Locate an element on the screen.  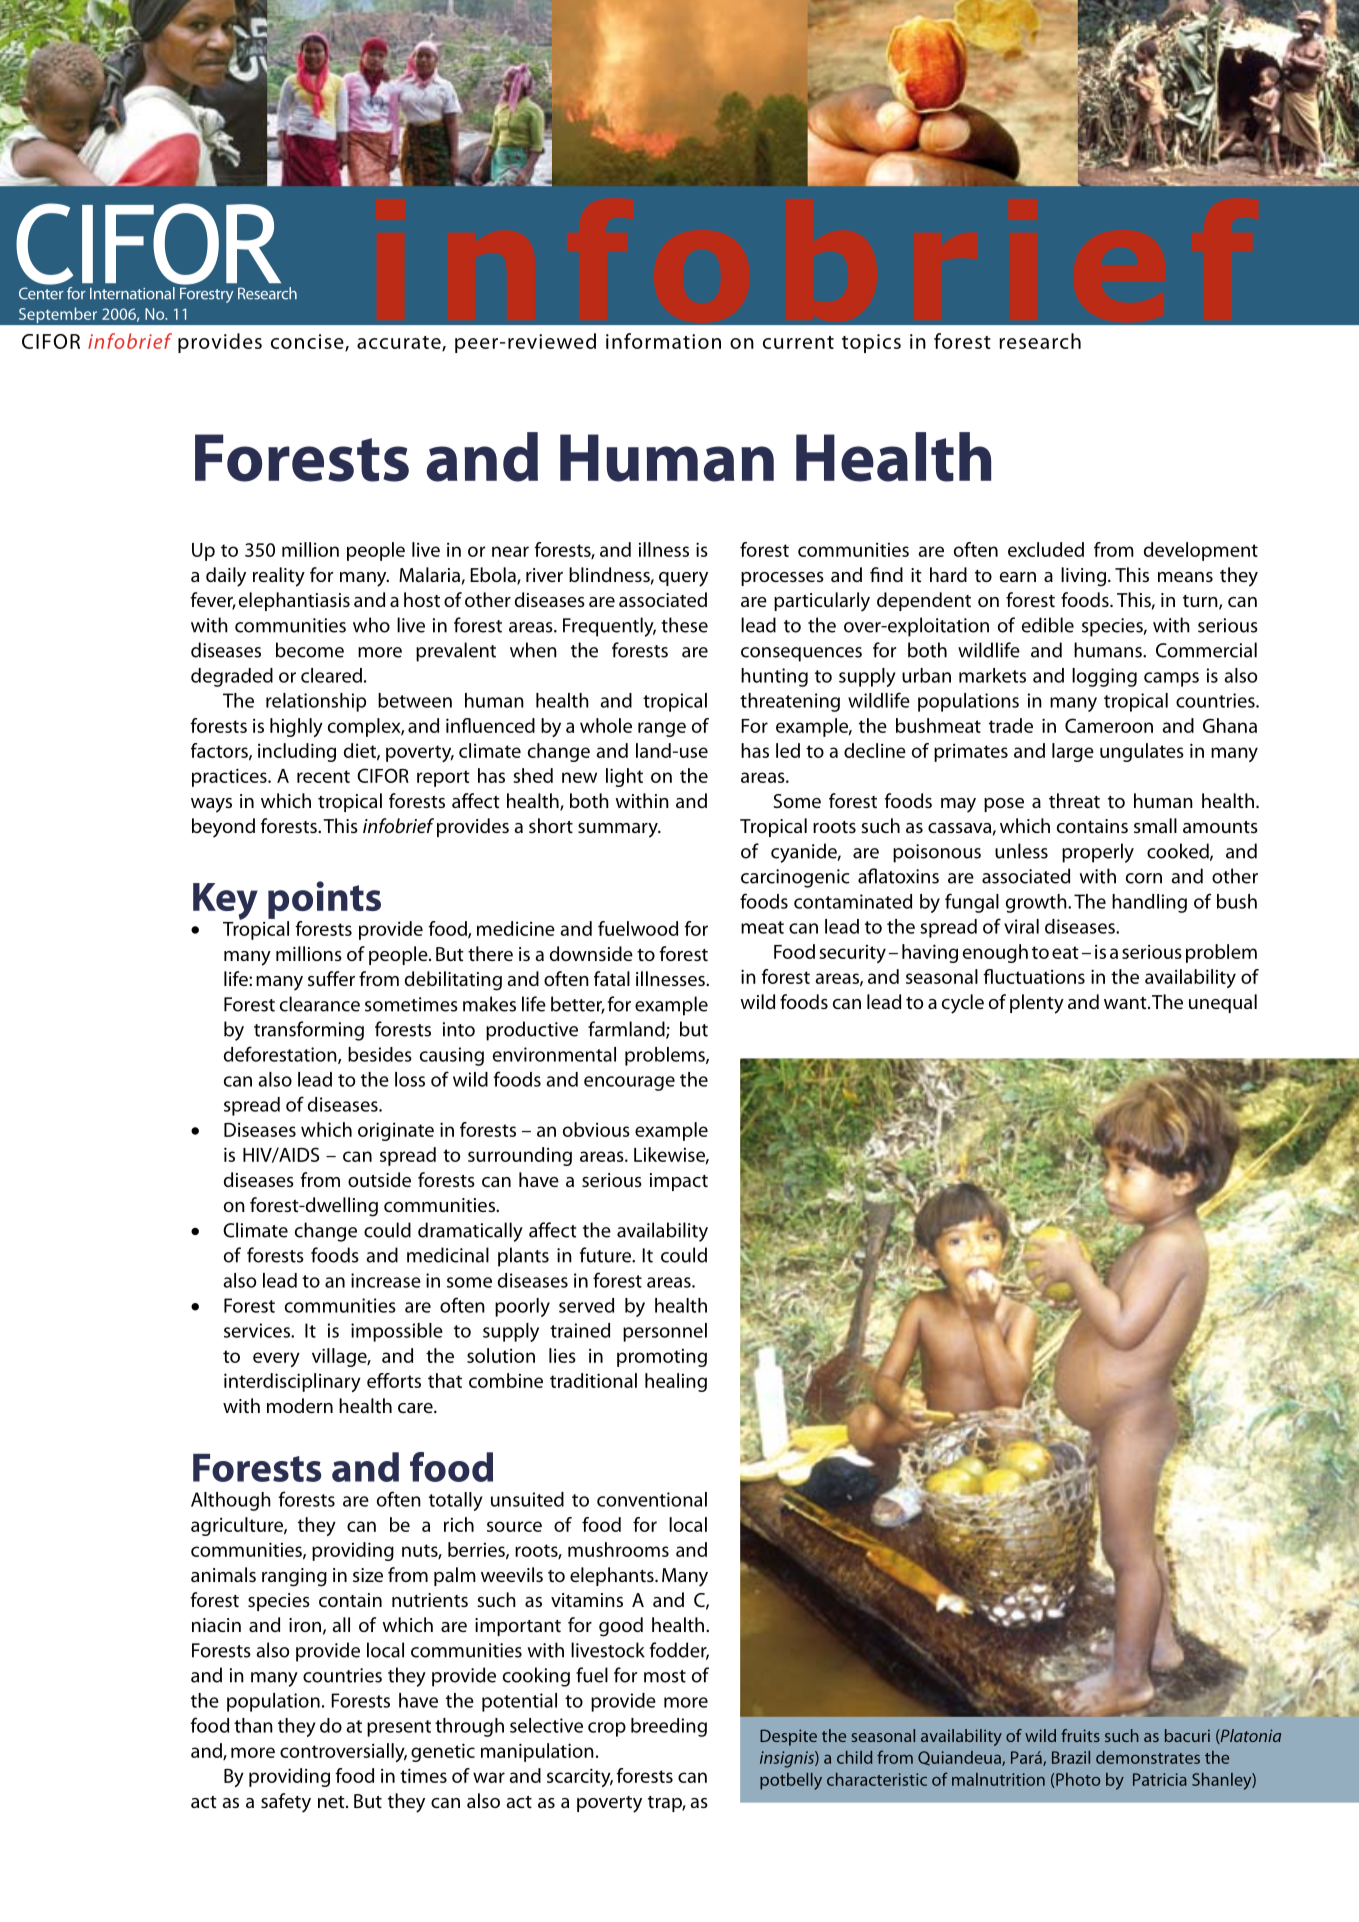
than is located at coordinates (253, 1725).
